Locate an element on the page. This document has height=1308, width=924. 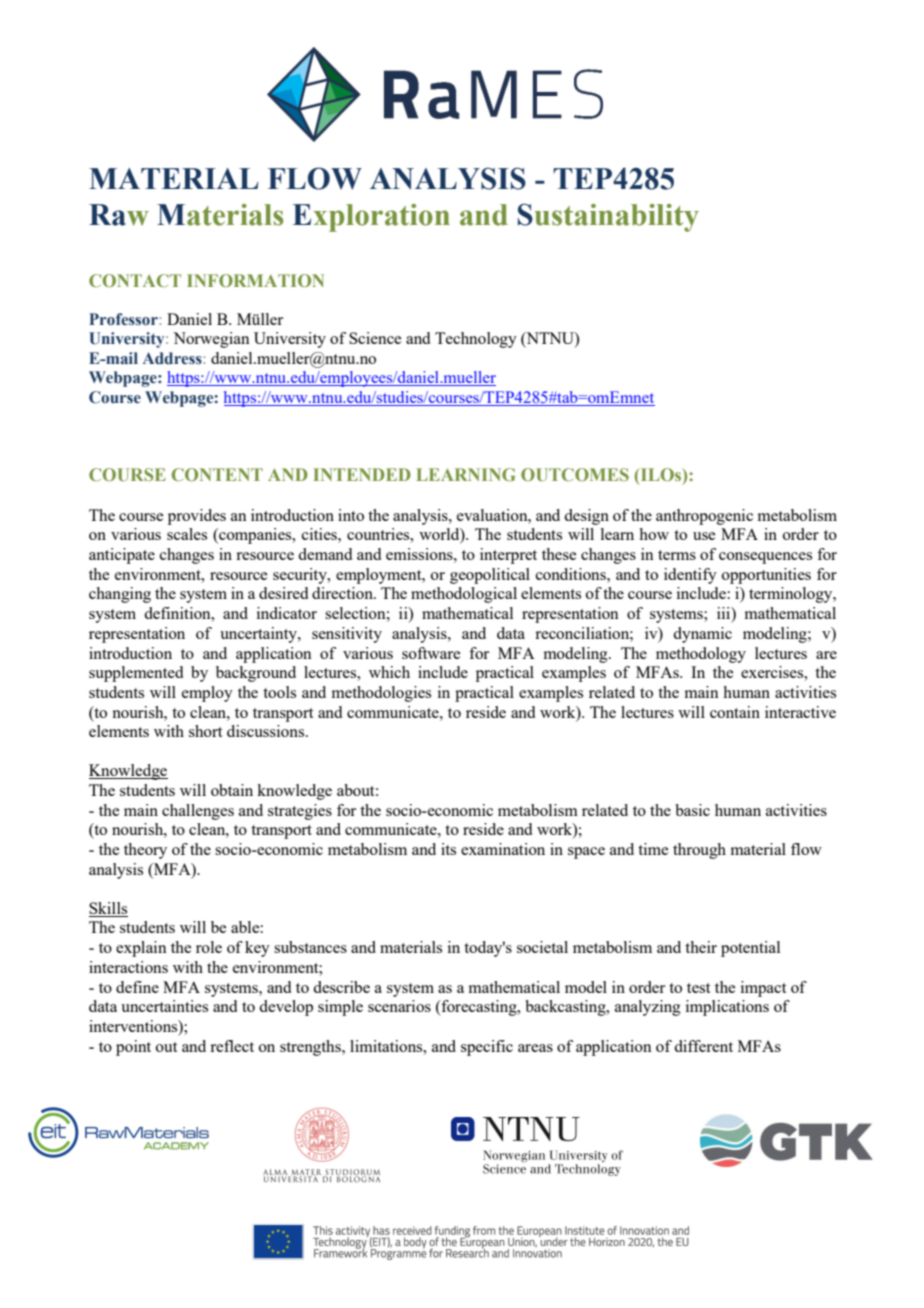
software is located at coordinates (431, 653).
